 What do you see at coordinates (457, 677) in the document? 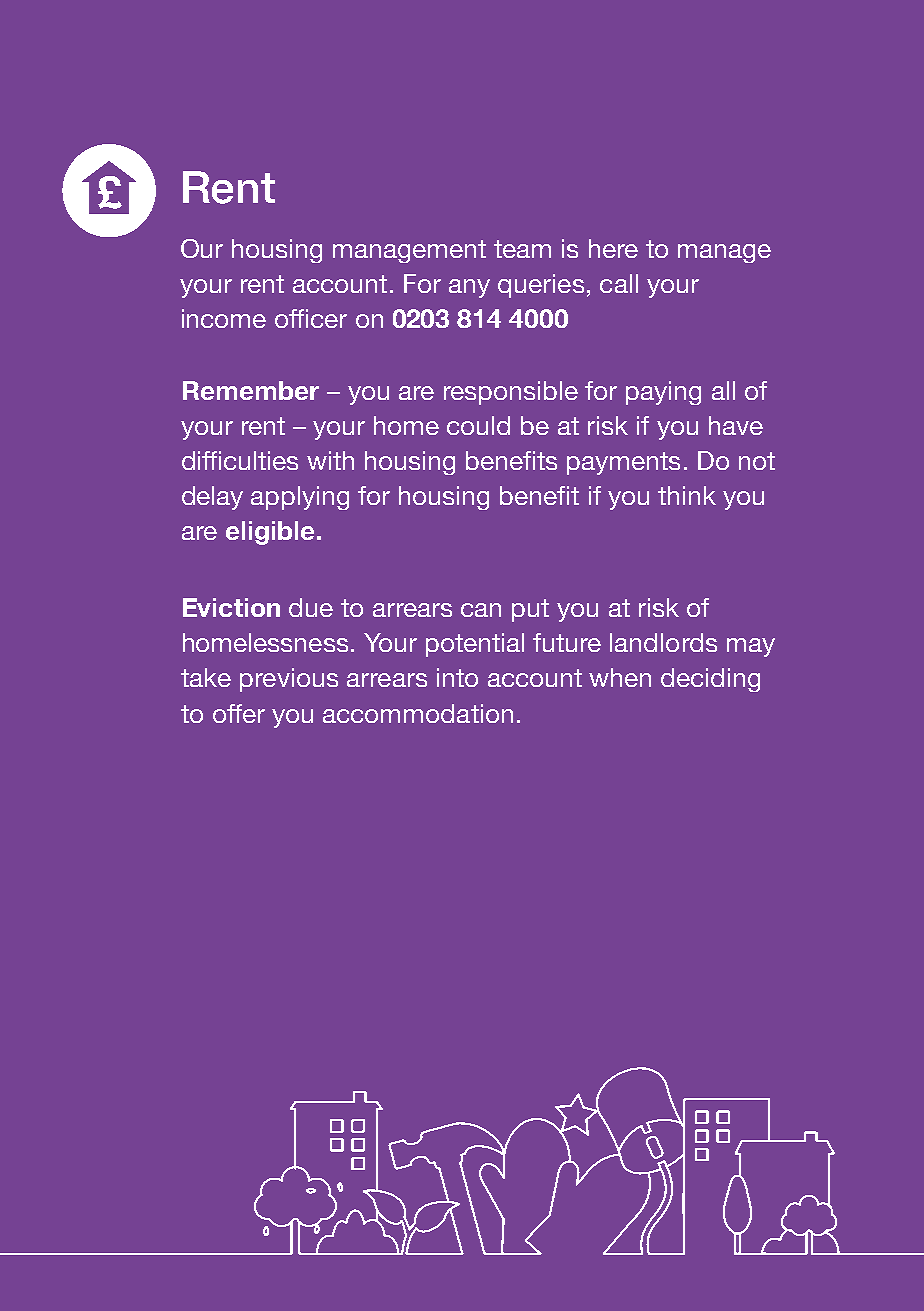
I see `into` at bounding box center [457, 677].
